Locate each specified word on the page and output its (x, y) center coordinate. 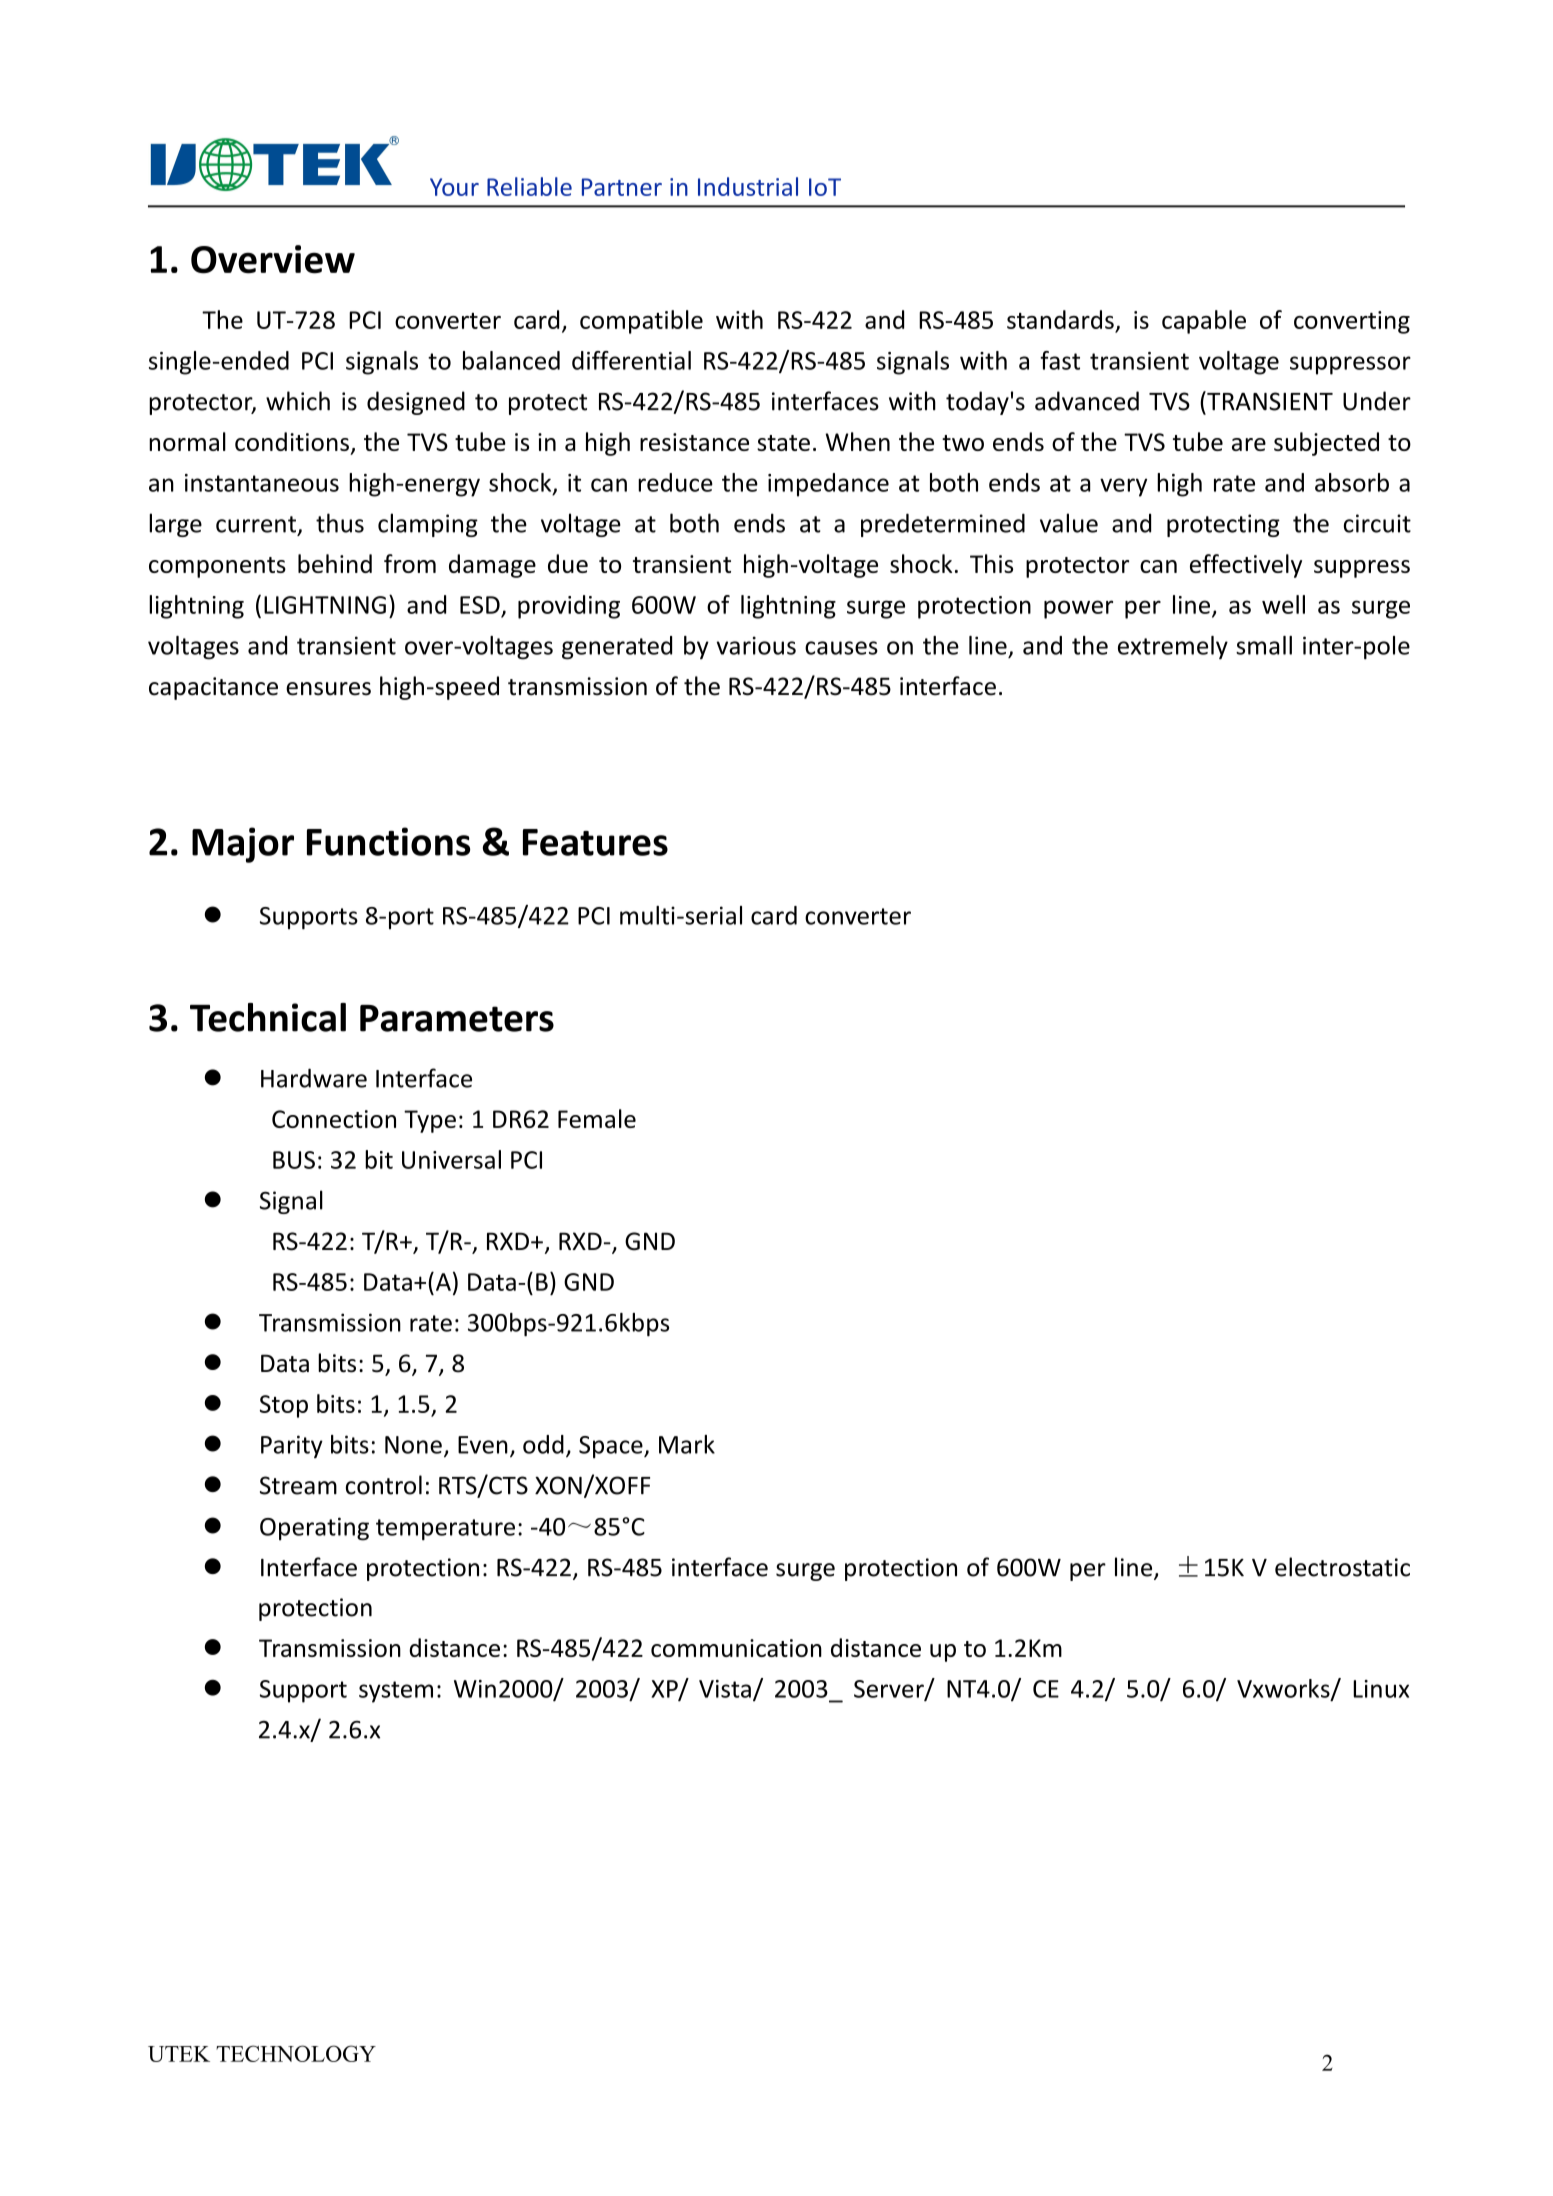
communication (736, 1648)
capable (1204, 322)
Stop (284, 1406)
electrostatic (1342, 1567)
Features (595, 842)
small (1264, 645)
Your (454, 187)
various (756, 645)
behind (335, 563)
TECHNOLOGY (296, 2053)
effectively (1246, 566)
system (396, 1692)
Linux (1381, 1689)
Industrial (748, 186)
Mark (687, 1444)
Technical (268, 1017)
